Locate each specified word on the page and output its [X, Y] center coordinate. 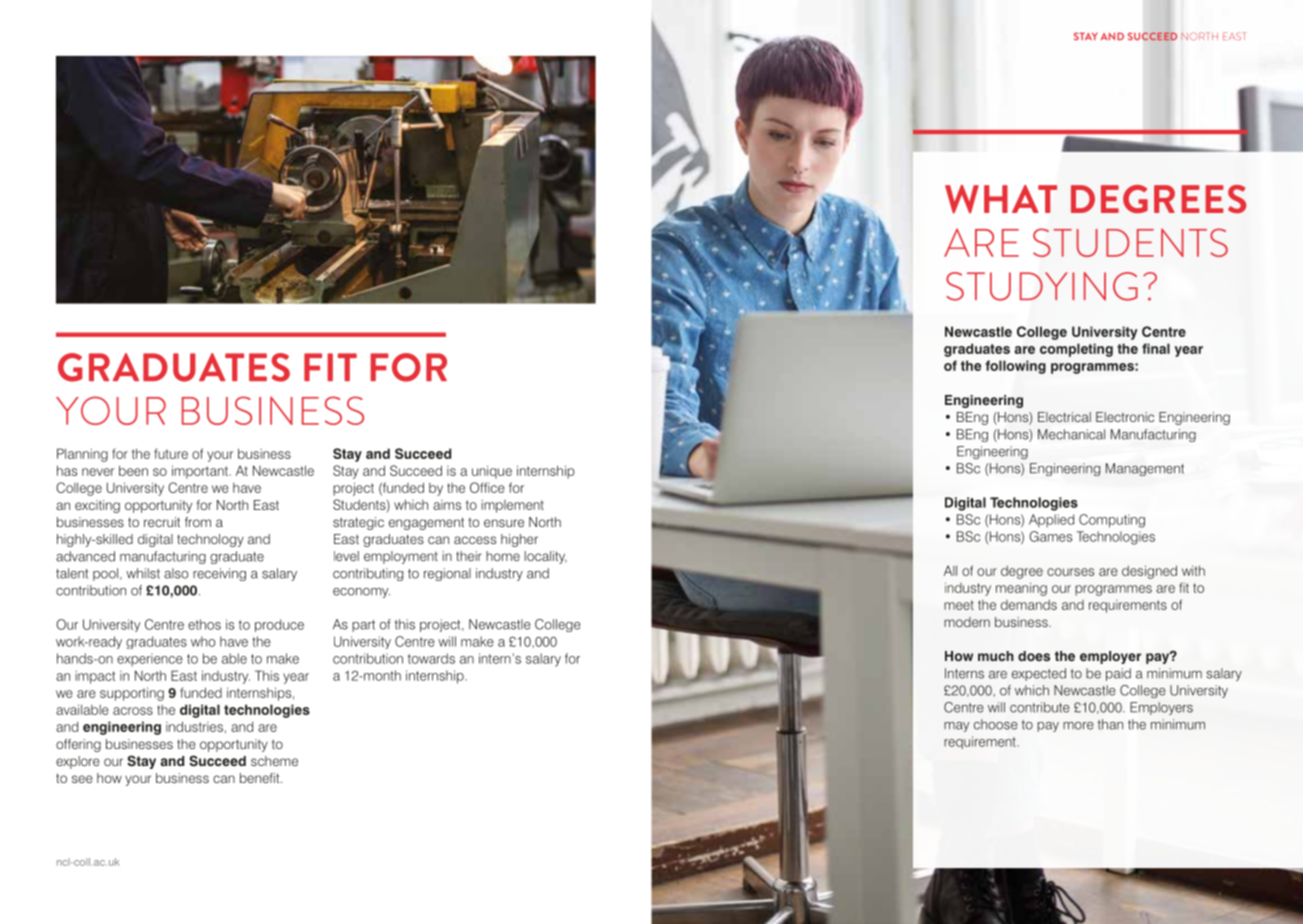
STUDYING [1042, 286]
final [1156, 348]
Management [1145, 469]
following [1015, 367]
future [171, 453]
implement [512, 506]
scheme [274, 761]
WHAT [1001, 199]
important [201, 472]
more [1078, 726]
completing [1076, 350]
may [956, 727]
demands [1029, 605]
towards [431, 658]
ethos [204, 624]
